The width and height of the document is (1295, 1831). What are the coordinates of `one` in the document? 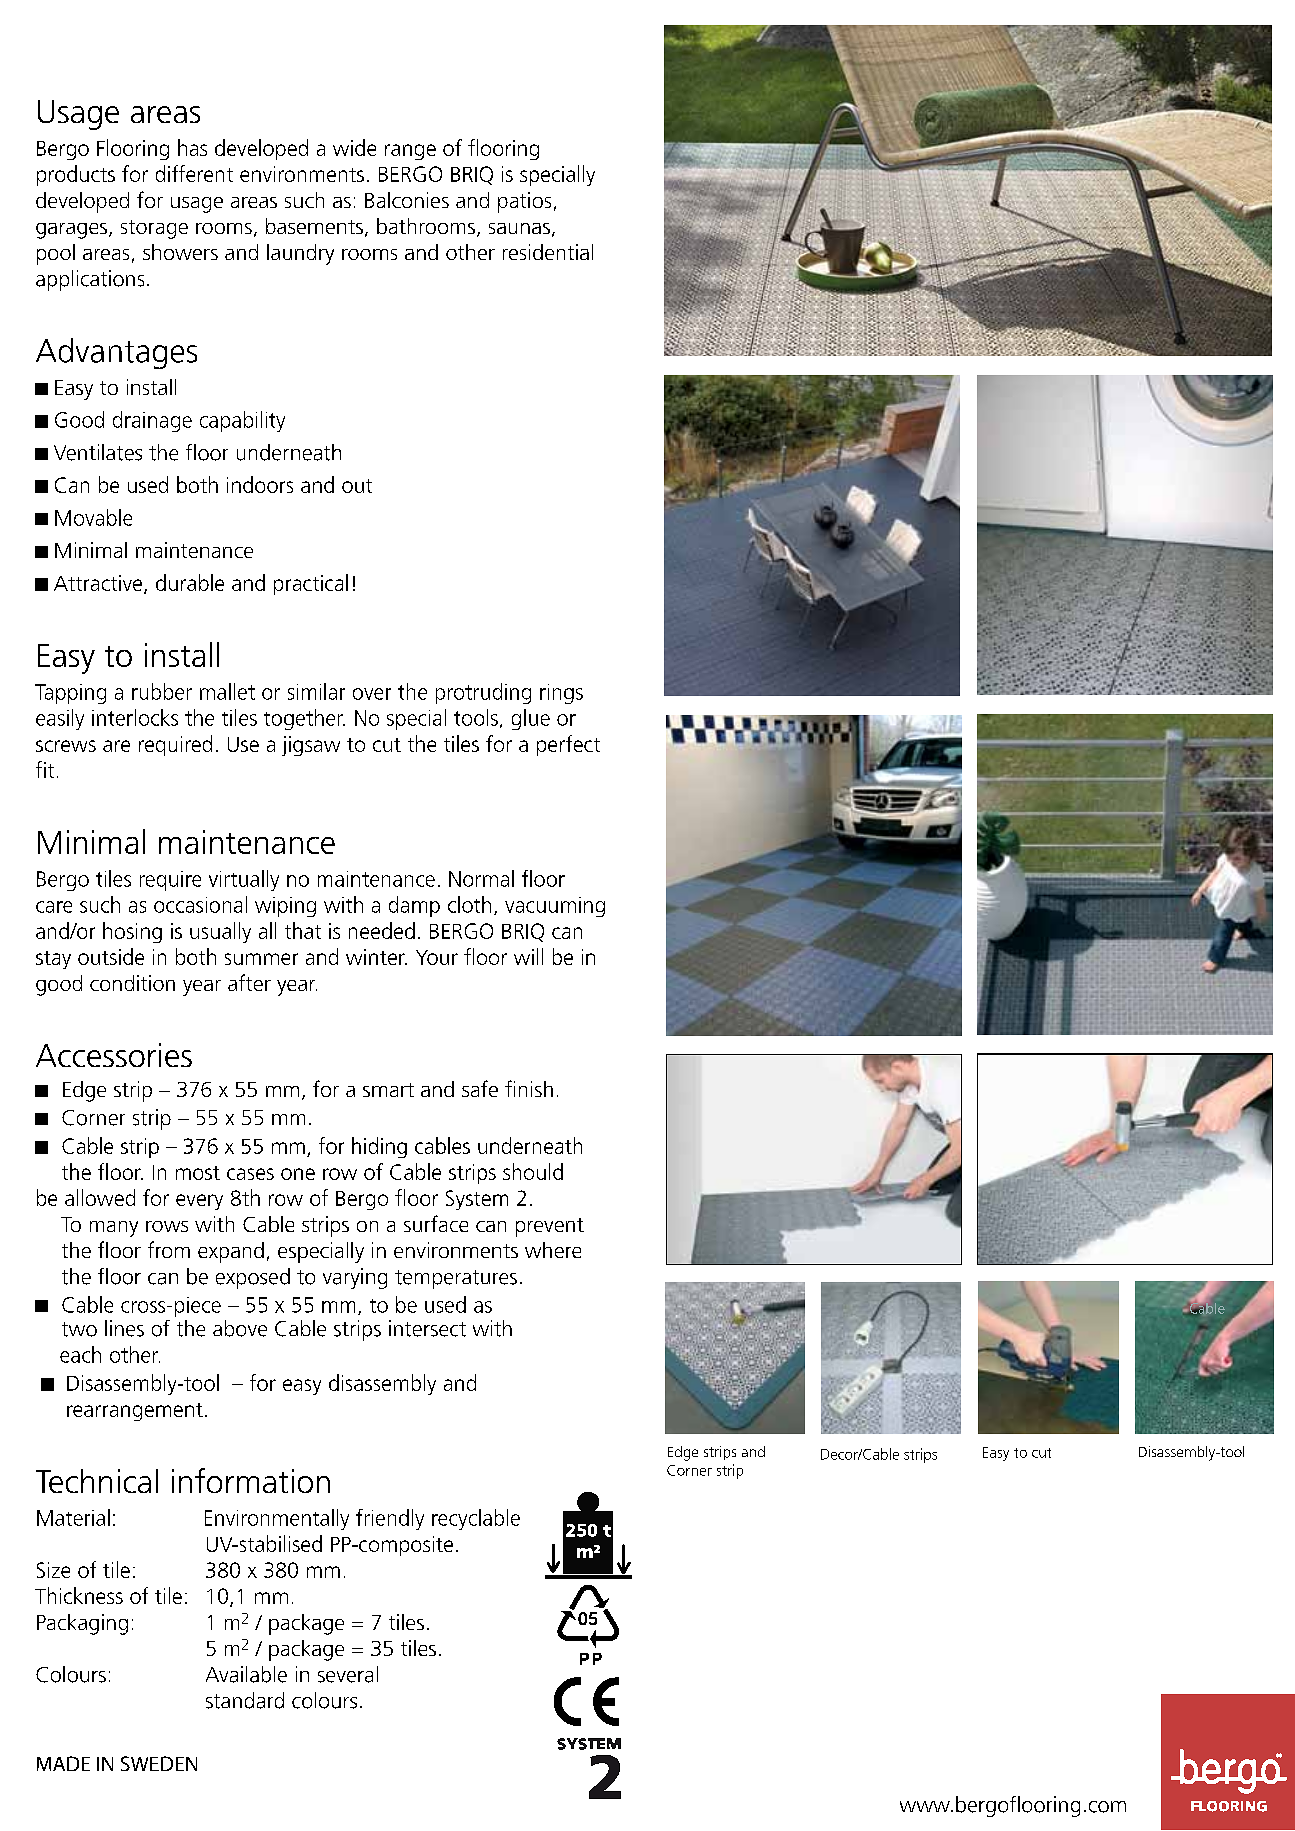 It's located at (298, 1174).
